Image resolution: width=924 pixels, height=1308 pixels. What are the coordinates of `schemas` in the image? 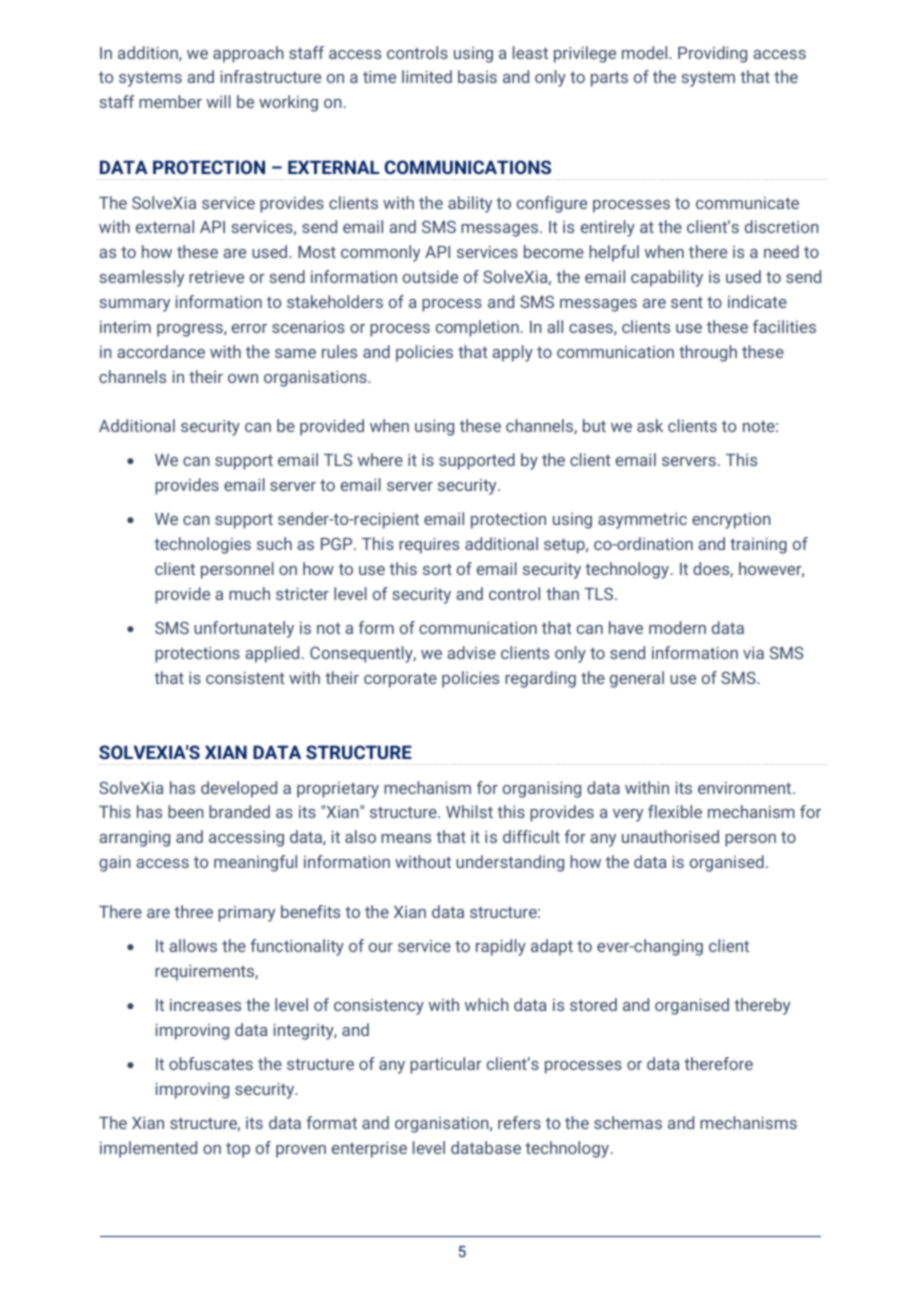 It's located at (628, 1122).
